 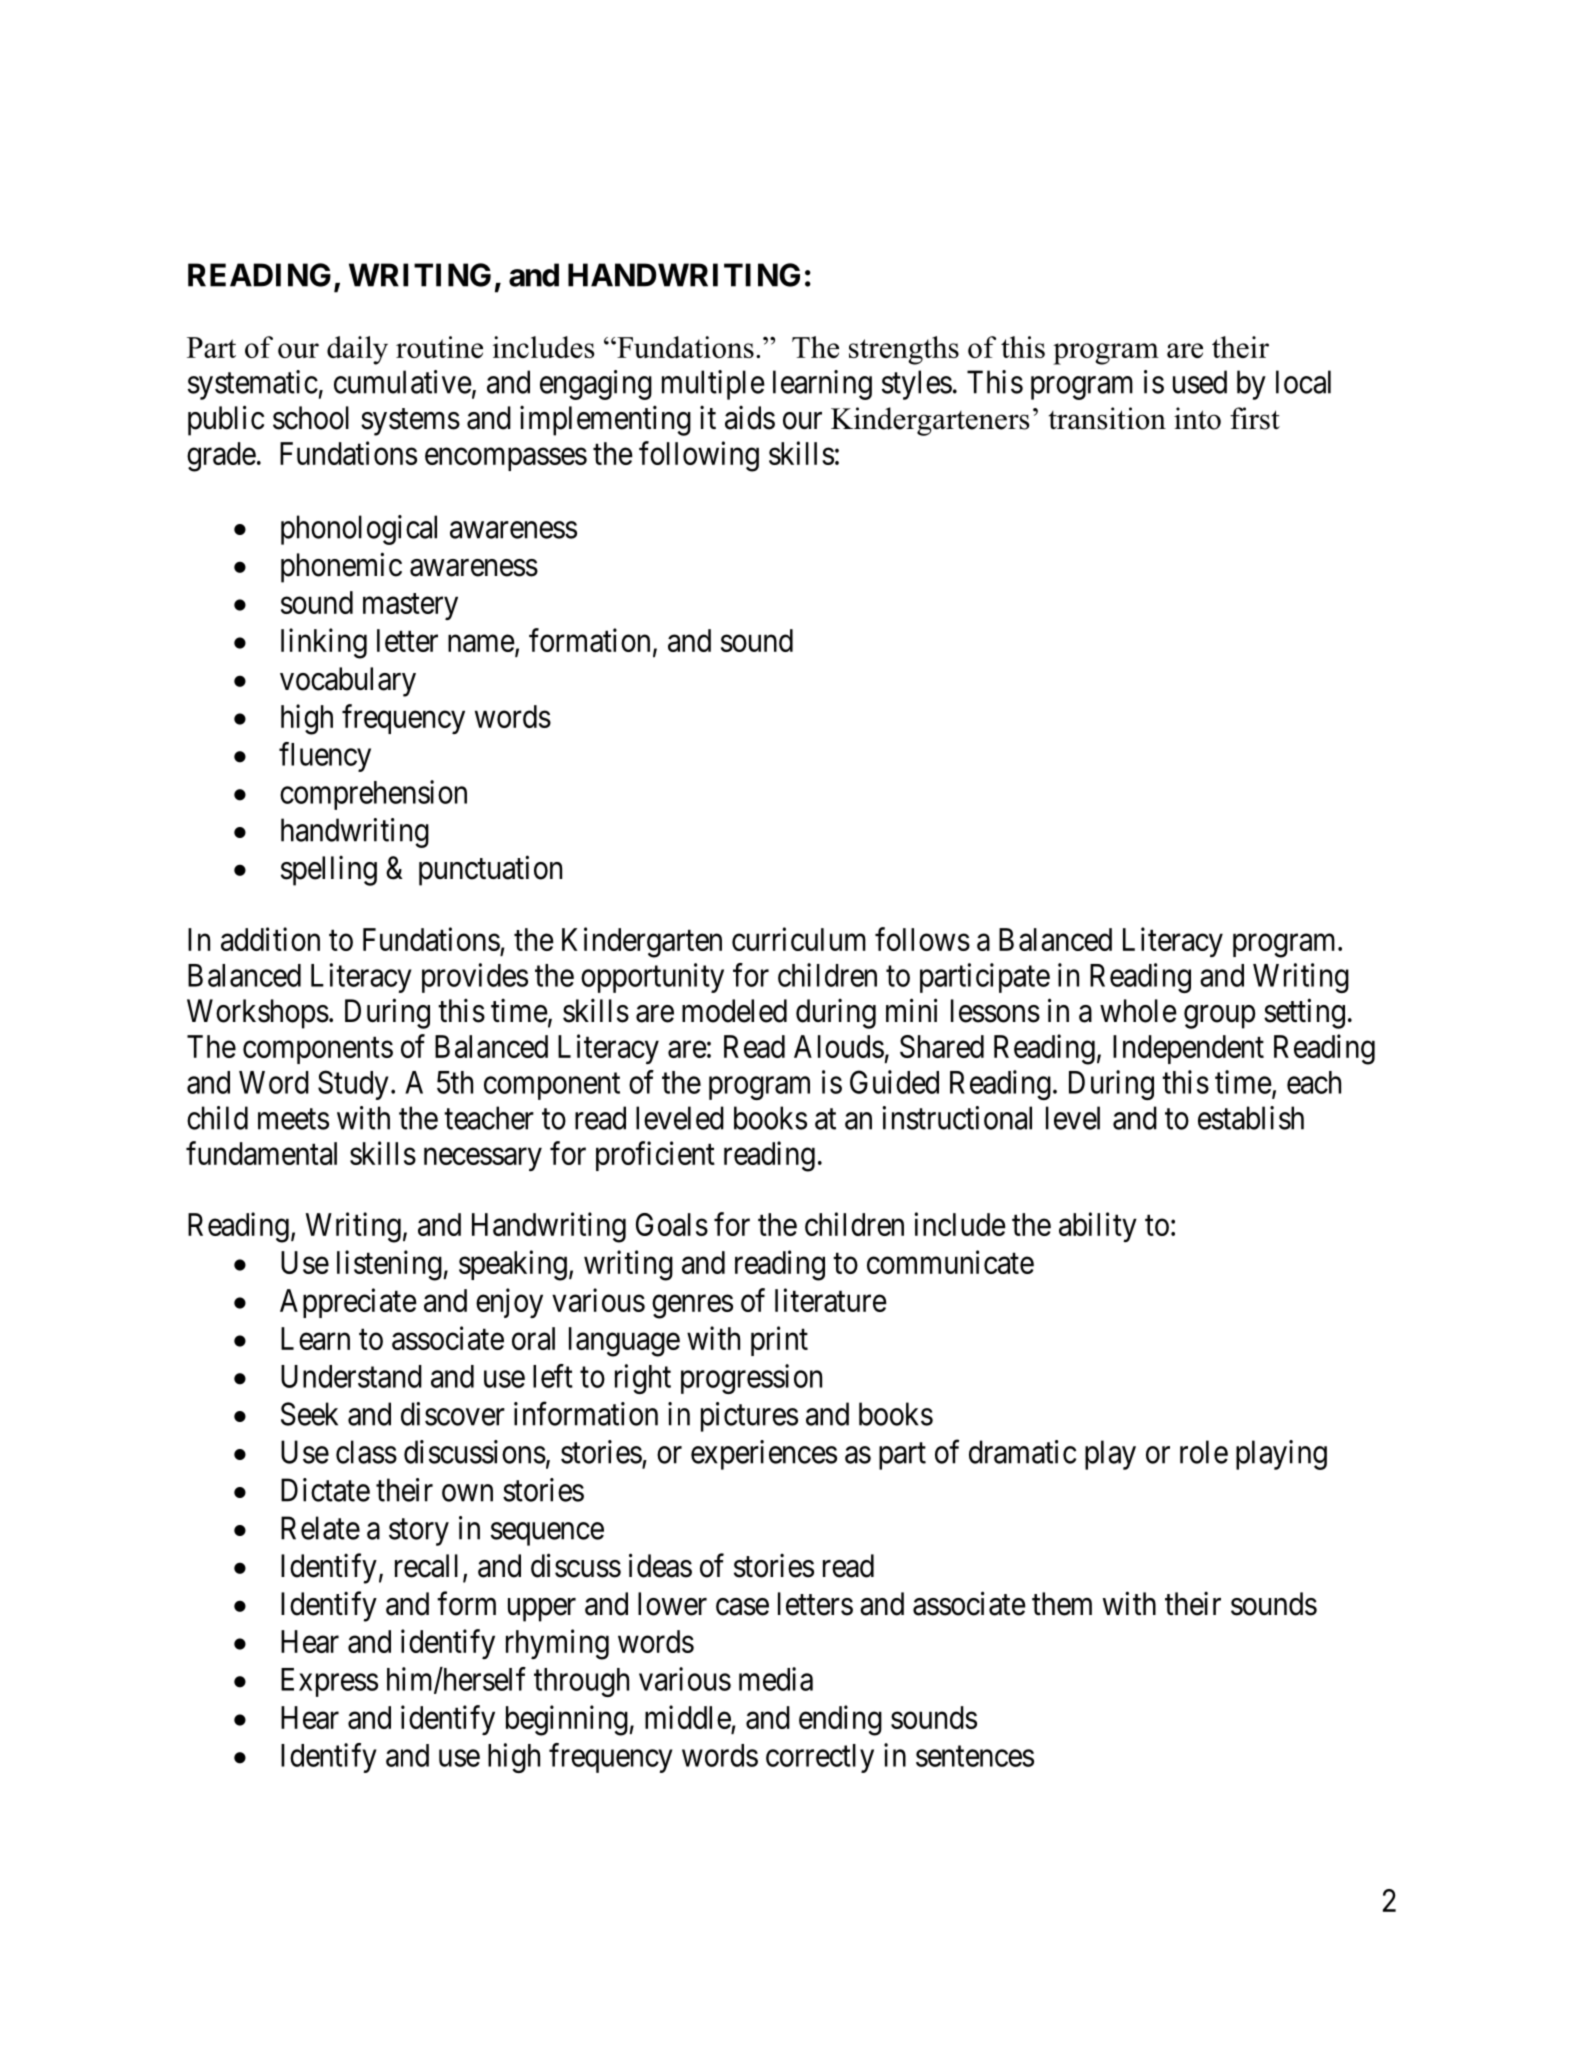 What do you see at coordinates (1138, 1011) in the screenshot?
I see `whole` at bounding box center [1138, 1011].
